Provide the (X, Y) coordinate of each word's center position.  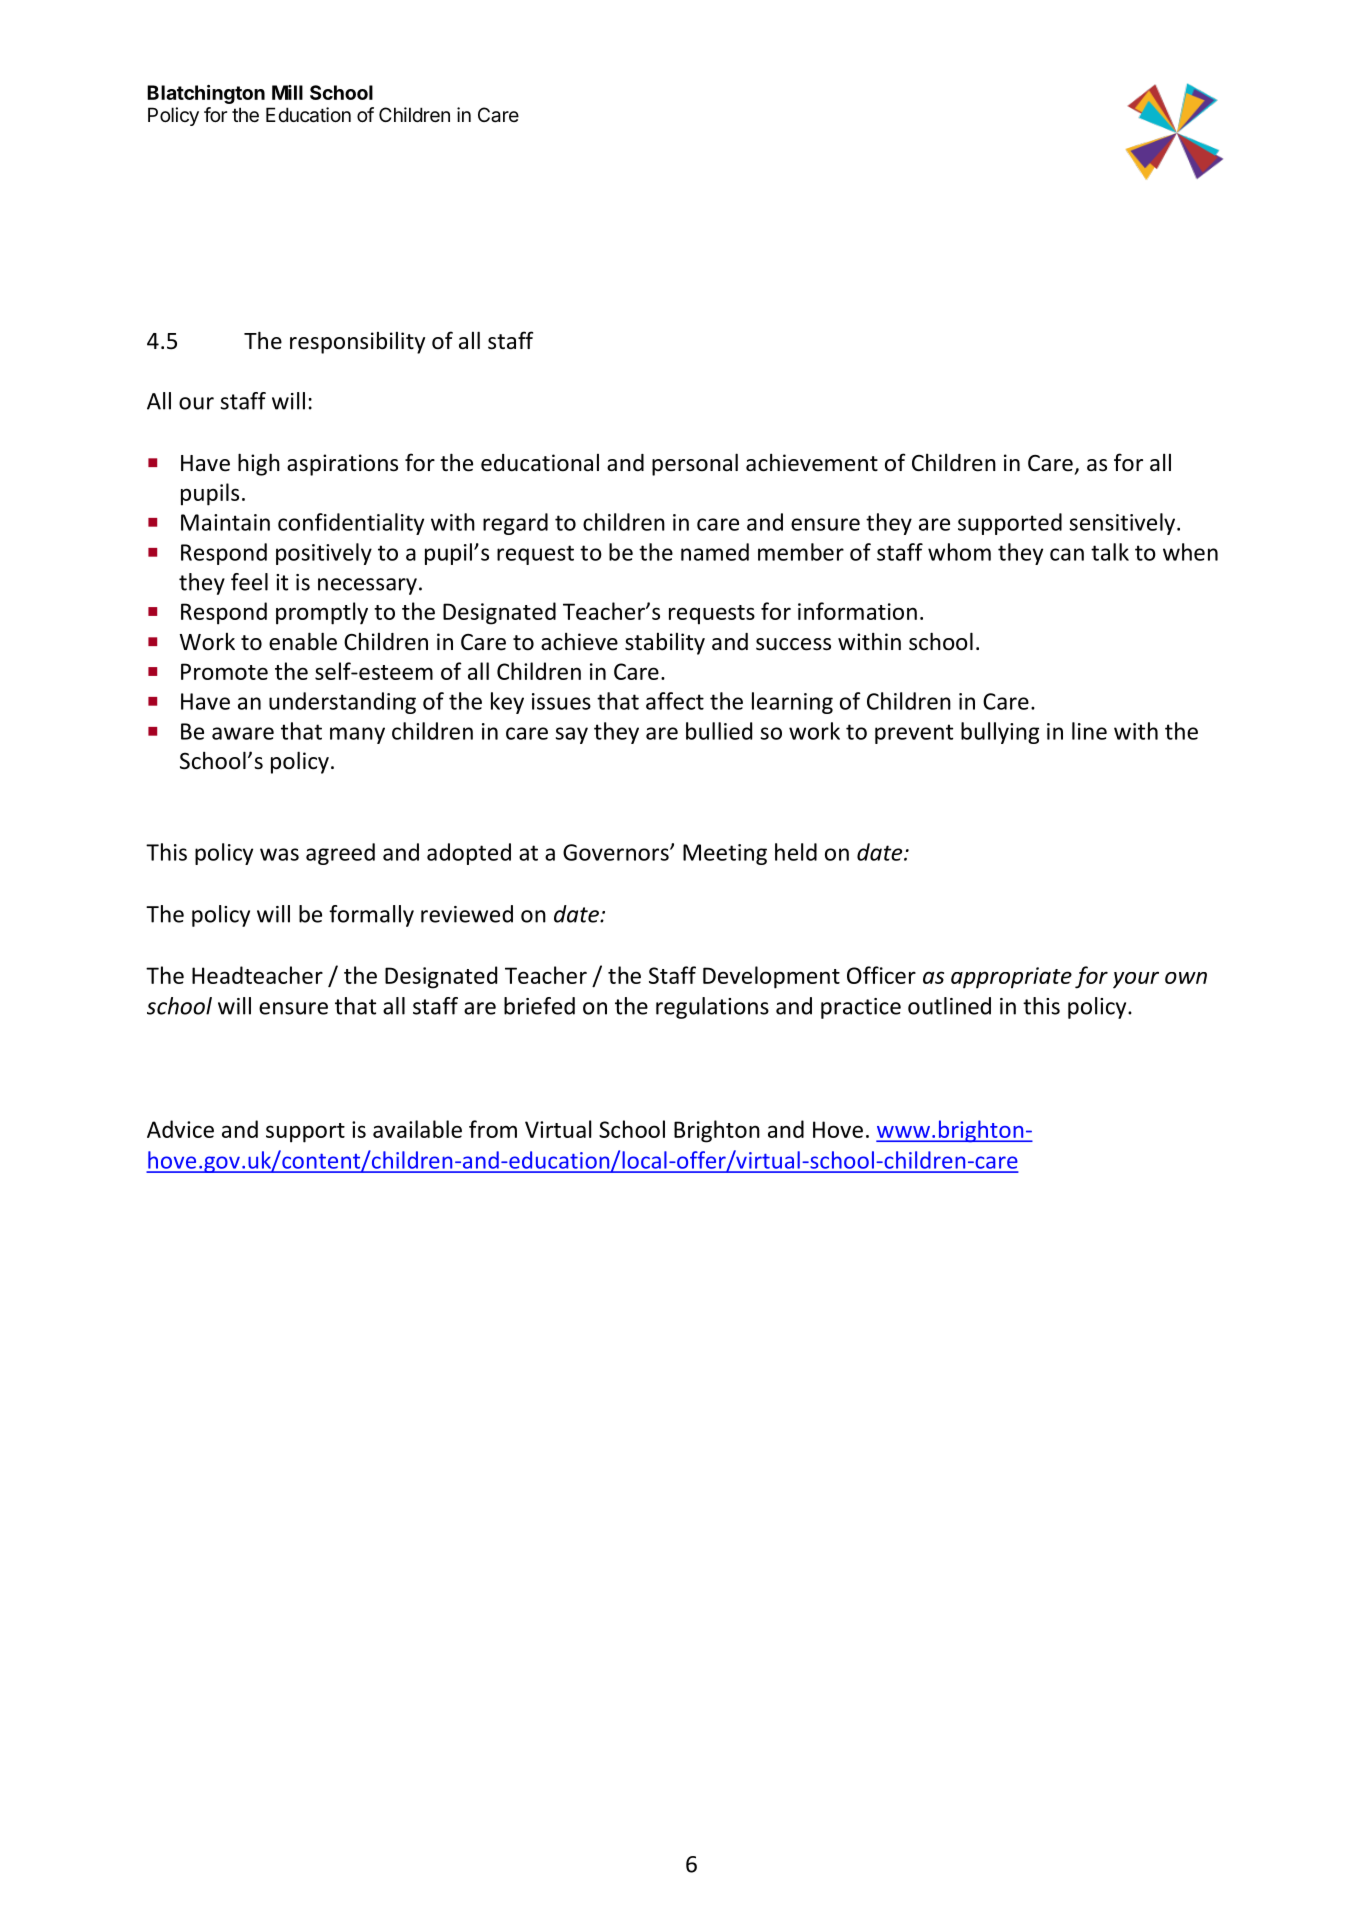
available (417, 1129)
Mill (287, 92)
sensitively (1123, 524)
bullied (719, 731)
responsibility (357, 343)
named (715, 552)
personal (695, 464)
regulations (712, 1008)
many (357, 735)
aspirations (342, 465)
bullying (1000, 733)
